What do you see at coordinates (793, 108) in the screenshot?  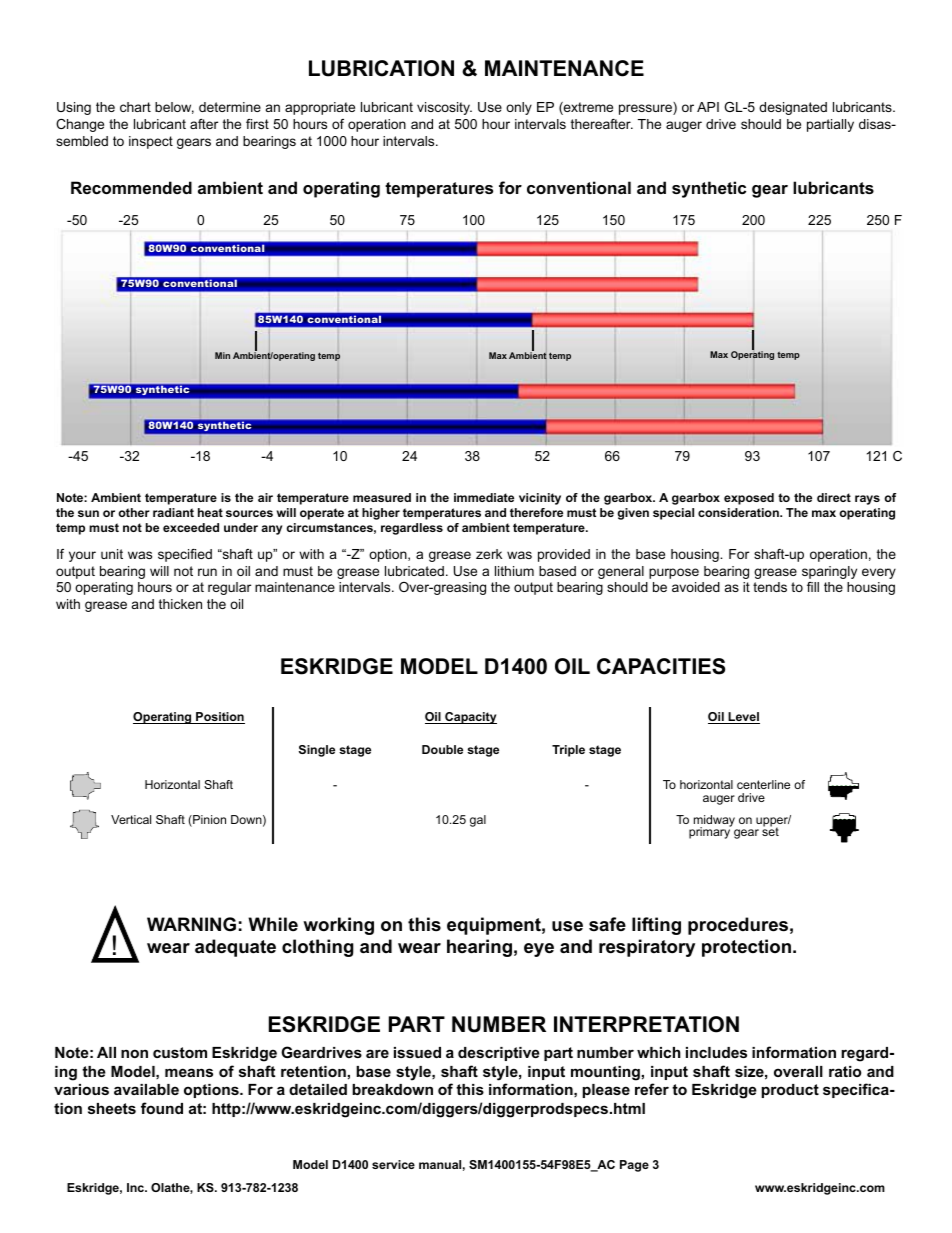 I see `designated` at bounding box center [793, 108].
